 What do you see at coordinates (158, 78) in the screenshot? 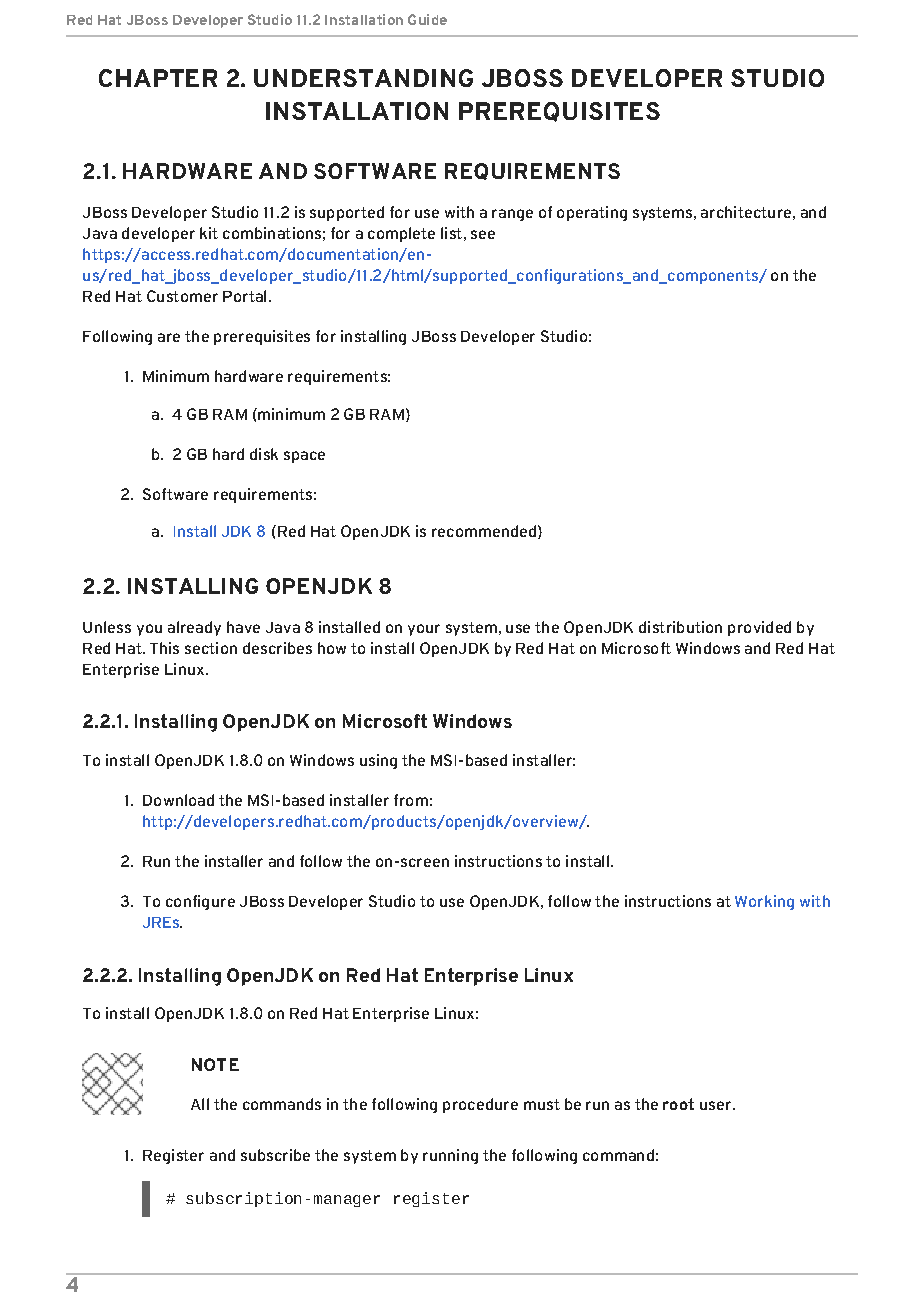
I see `CHAPTER` at bounding box center [158, 78].
